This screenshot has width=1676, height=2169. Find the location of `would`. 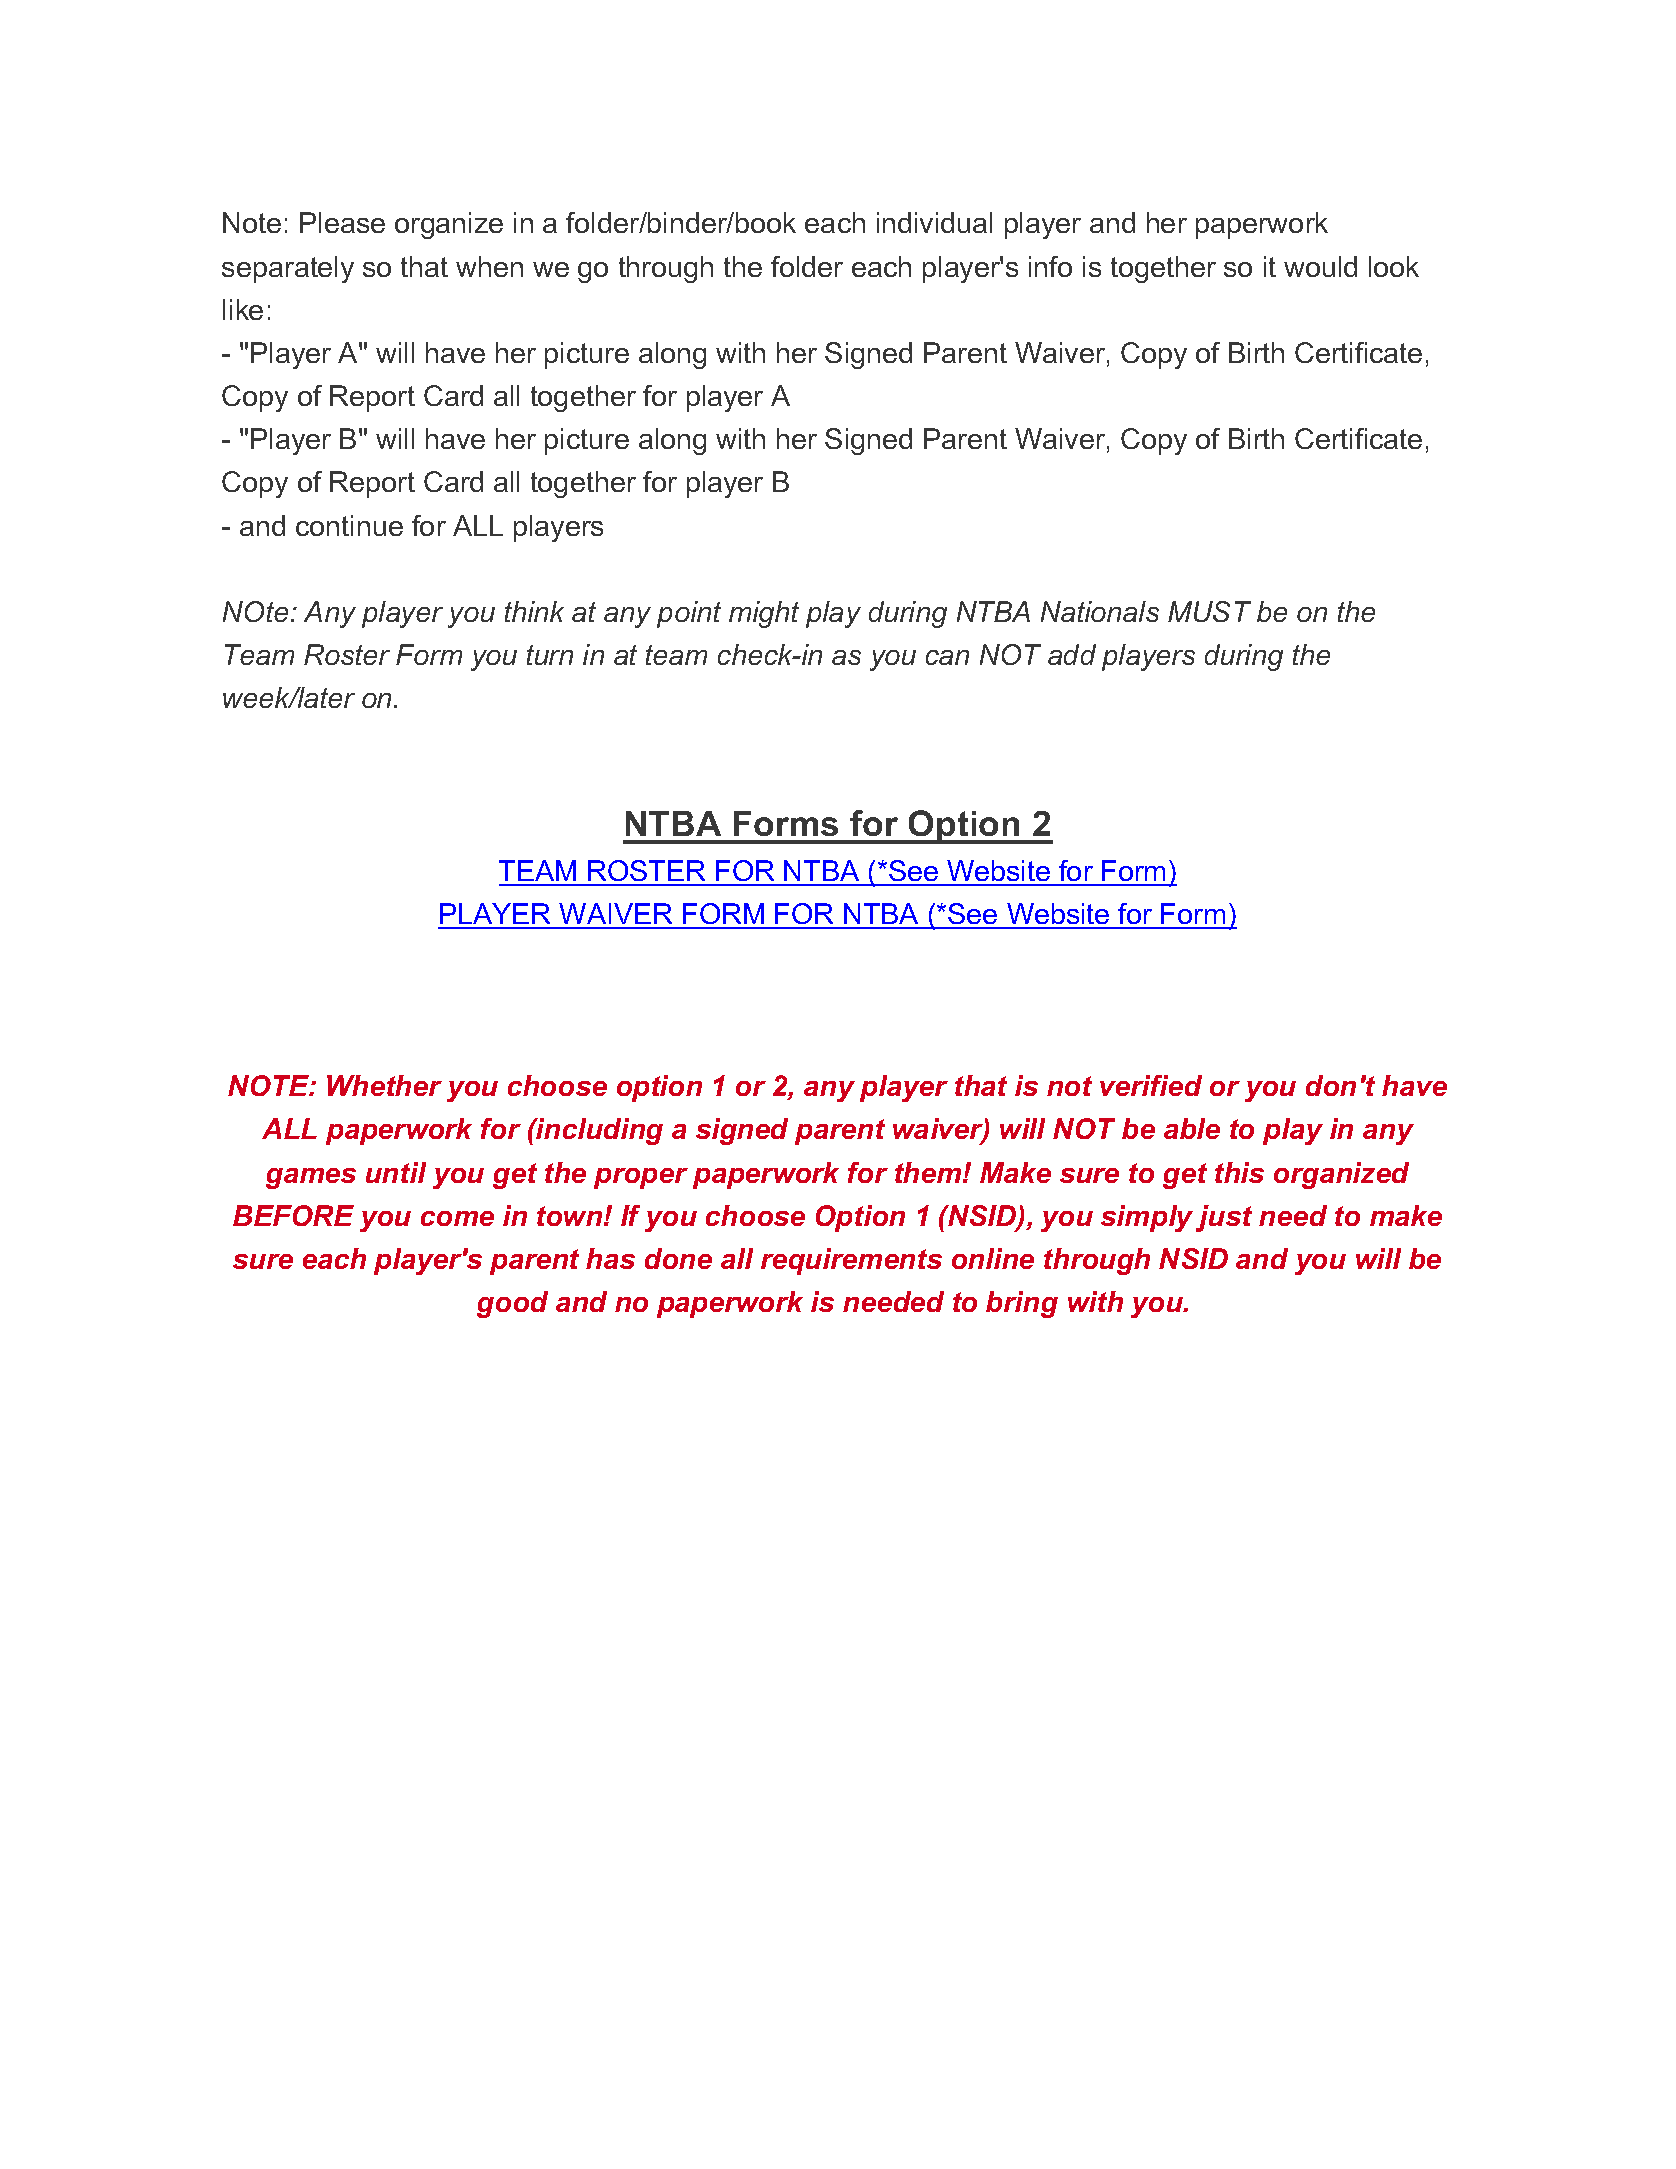

would is located at coordinates (1320, 266).
